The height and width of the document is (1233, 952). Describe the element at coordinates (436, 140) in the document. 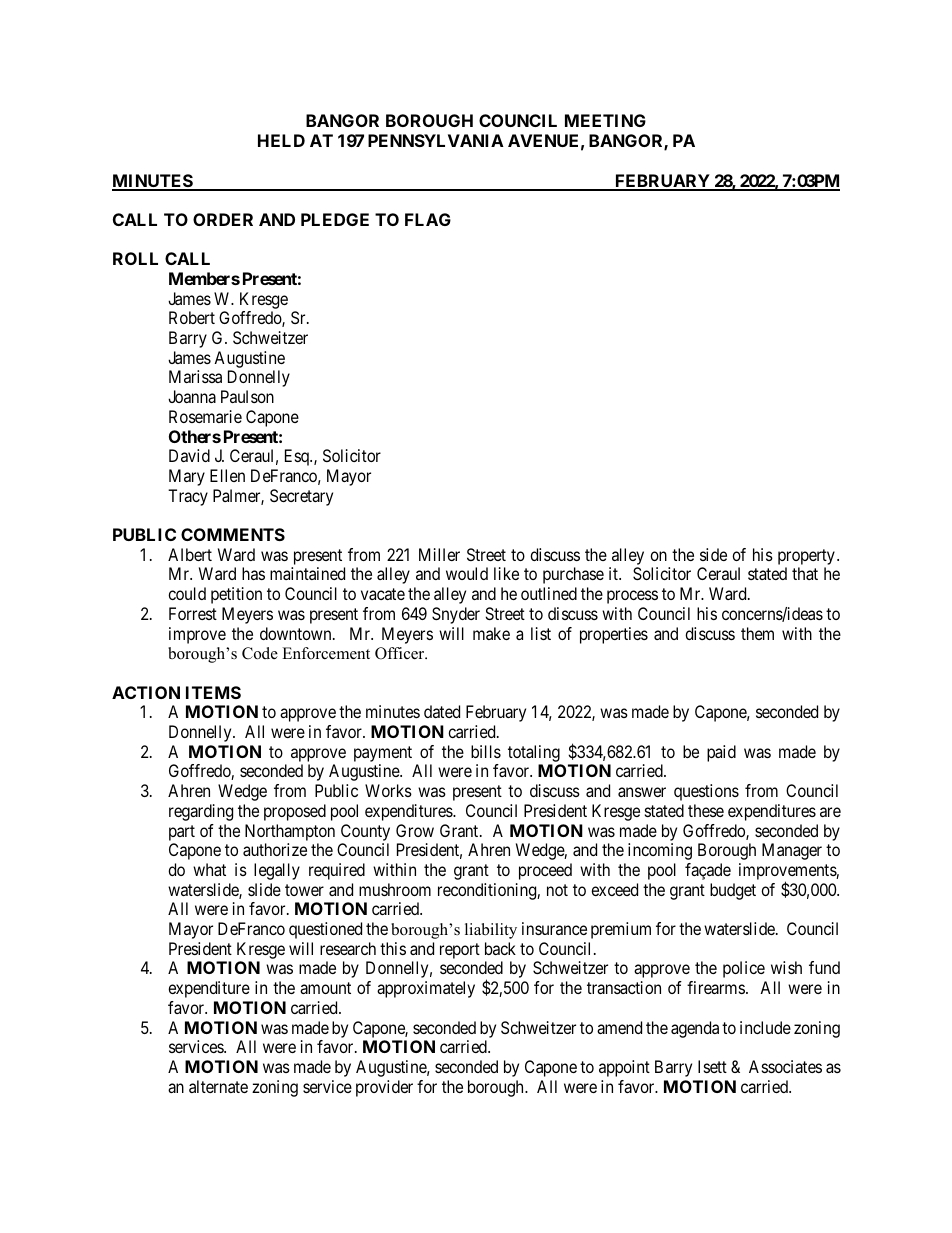

I see `PENNSYLVANIA` at that location.
